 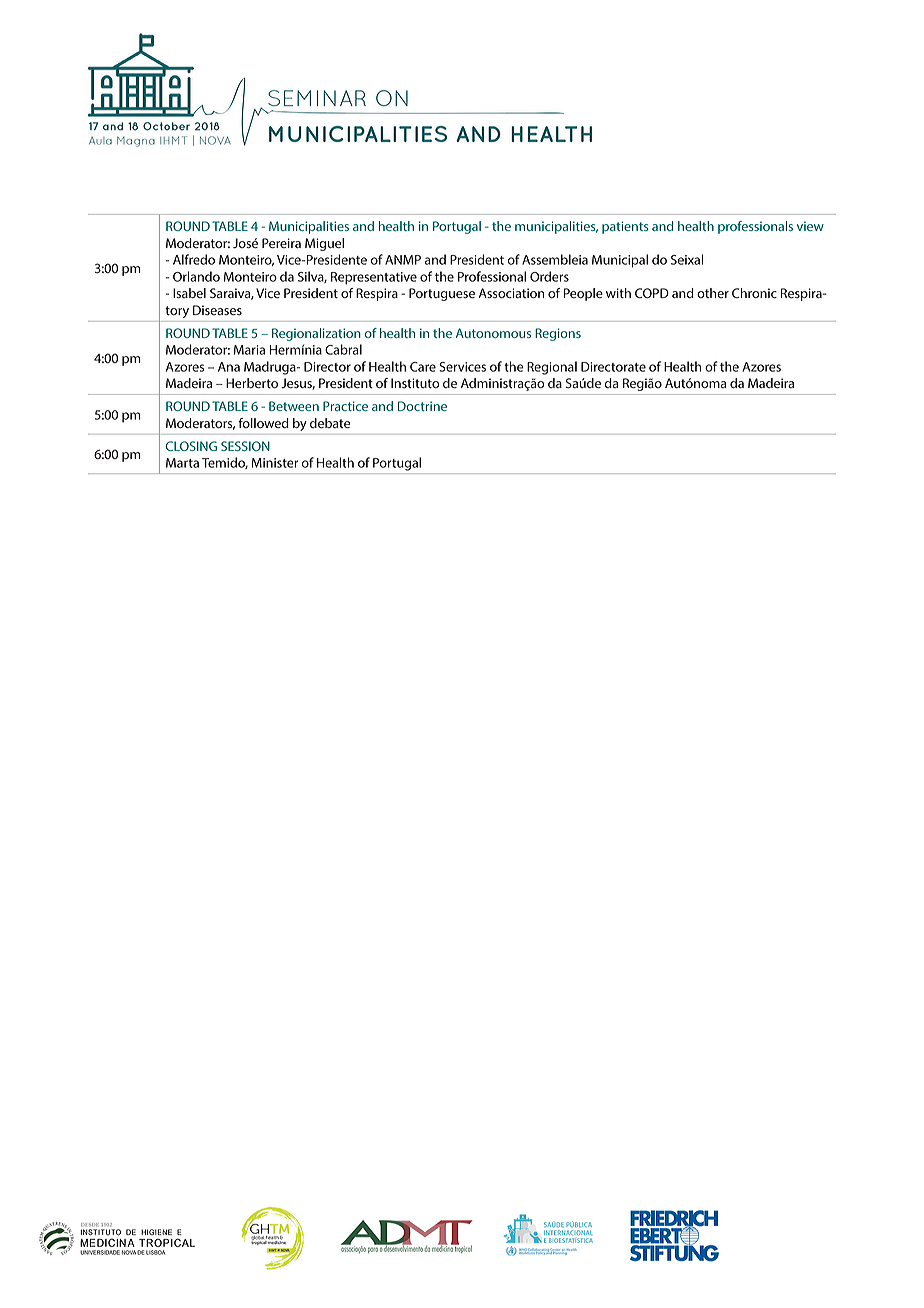 I want to click on Maria, so click(x=249, y=350).
